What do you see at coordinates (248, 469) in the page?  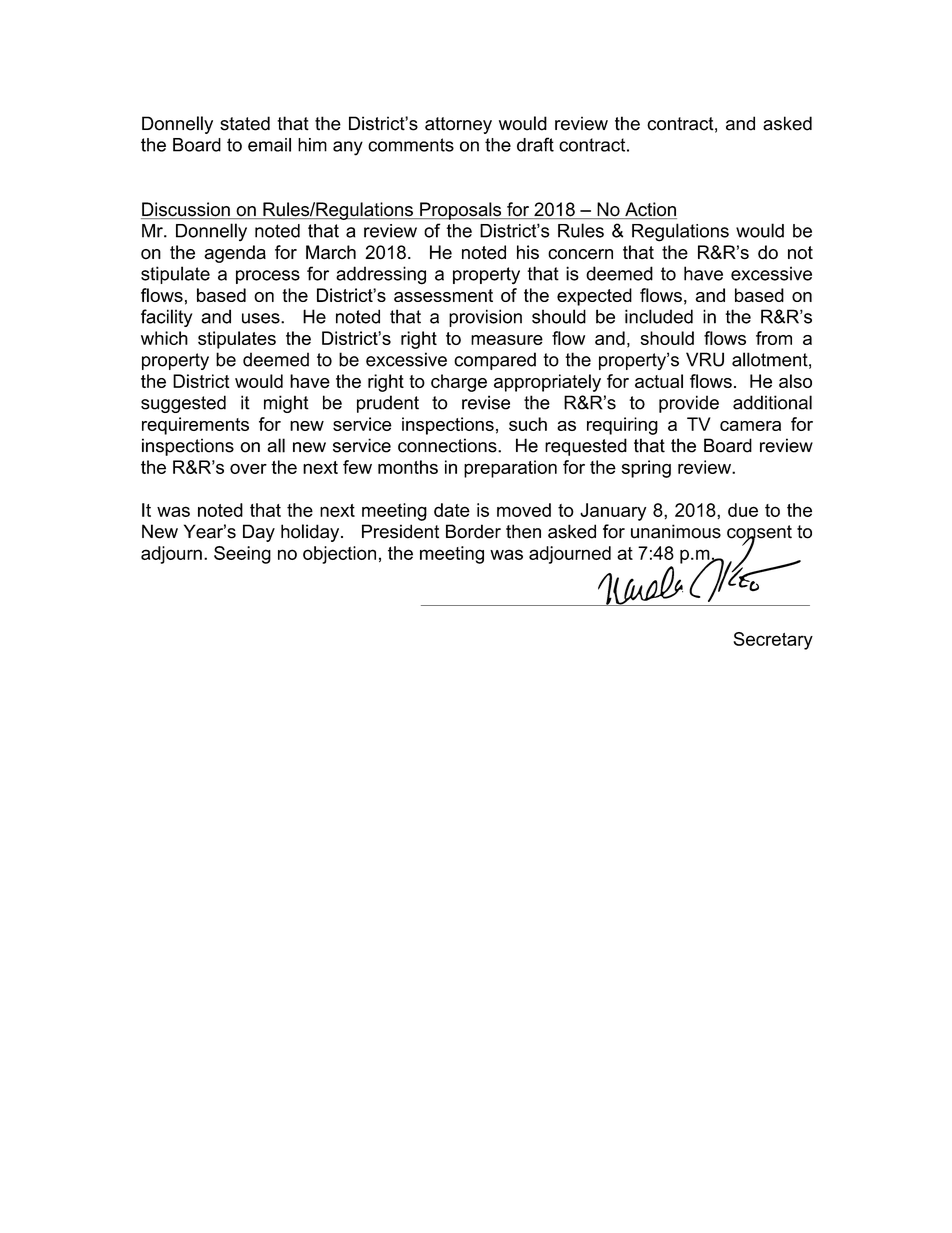 I see `over` at bounding box center [248, 469].
